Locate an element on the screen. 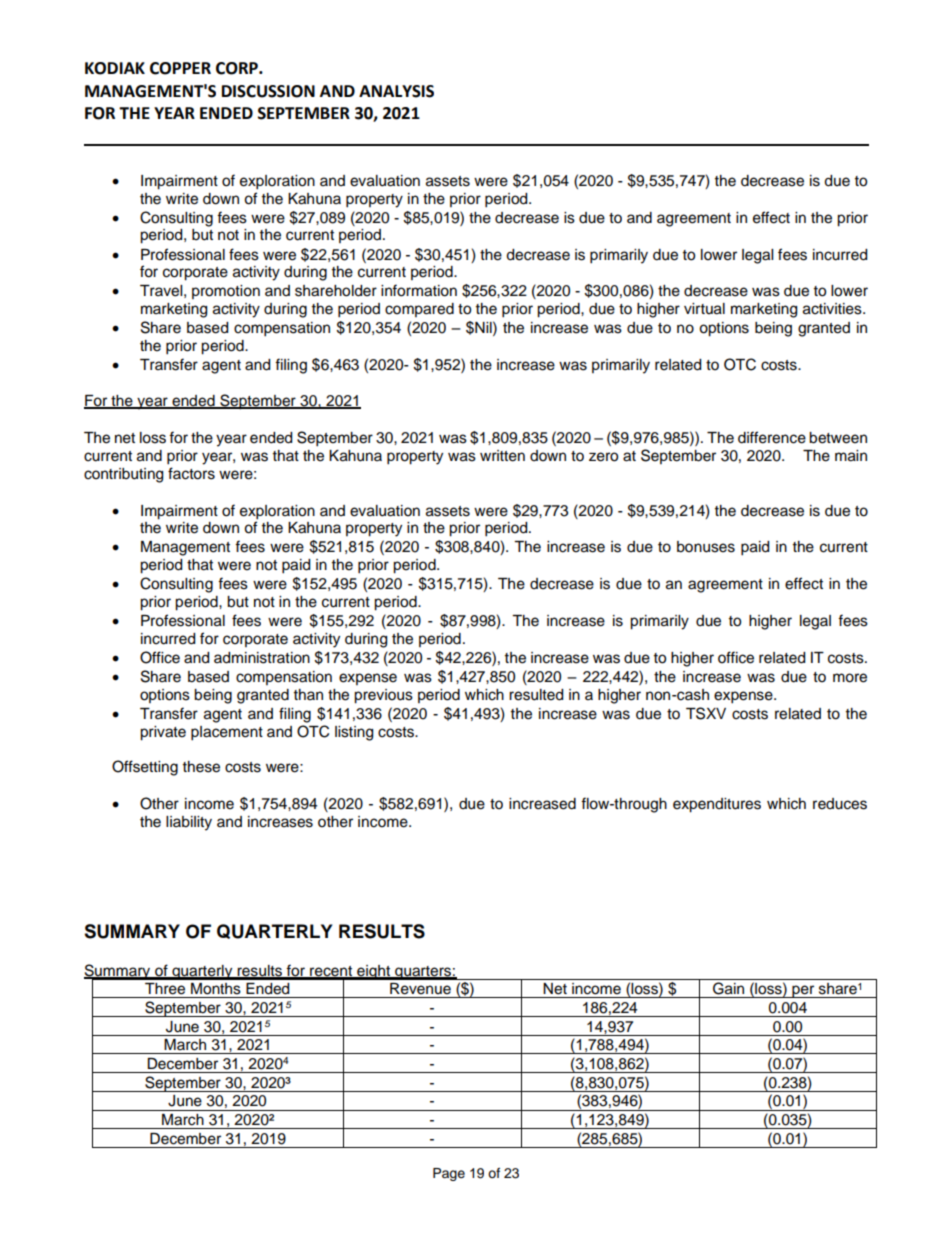  reduces is located at coordinates (840, 804).
